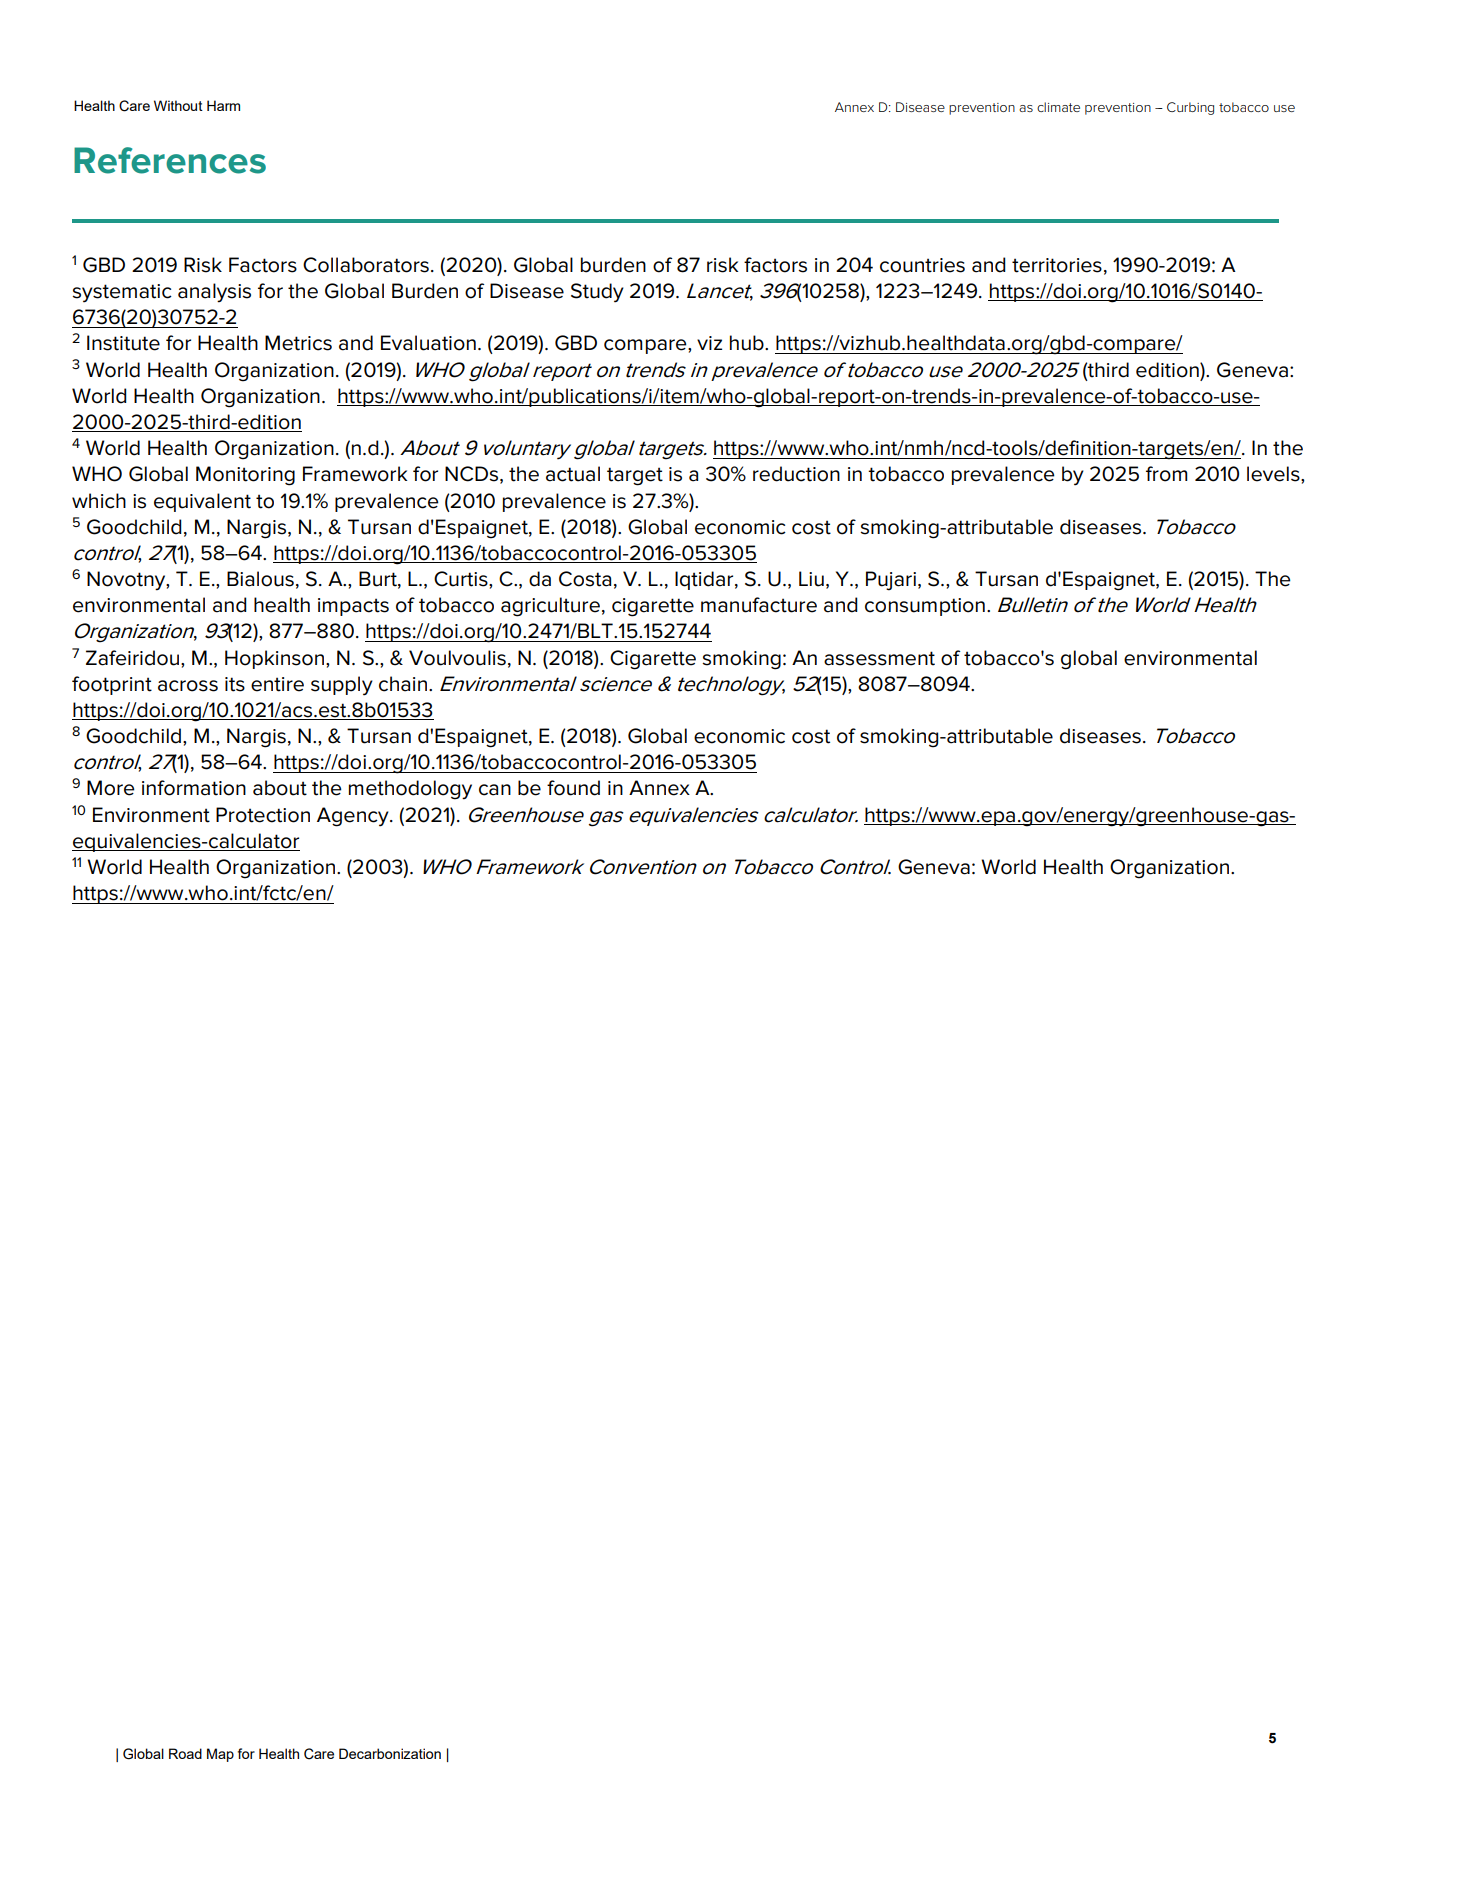 Image resolution: width=1463 pixels, height=1893 pixels. What do you see at coordinates (879, 658) in the screenshot?
I see `assessment` at bounding box center [879, 658].
